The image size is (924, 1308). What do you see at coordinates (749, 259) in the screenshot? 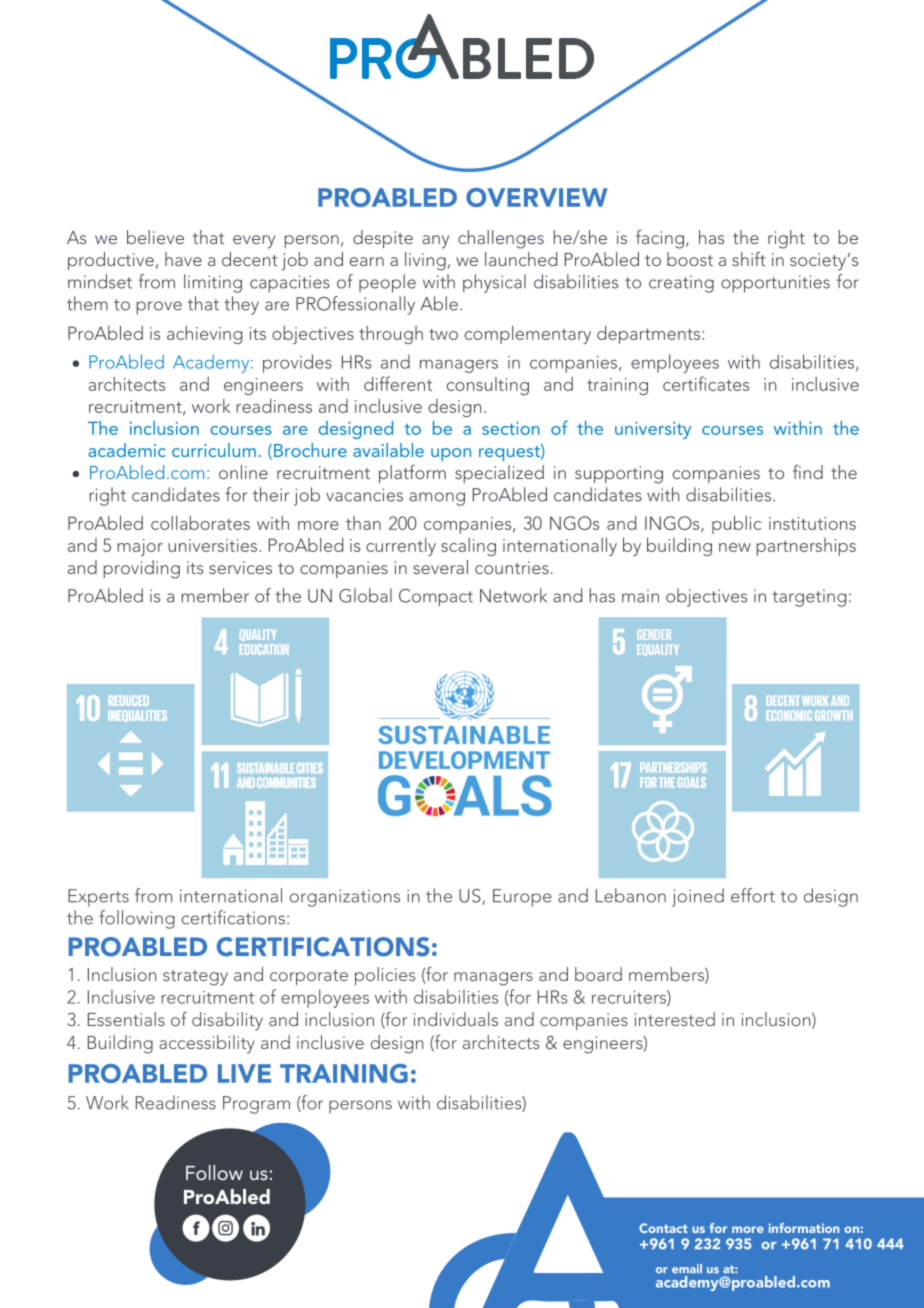
I see `shift` at bounding box center [749, 259].
